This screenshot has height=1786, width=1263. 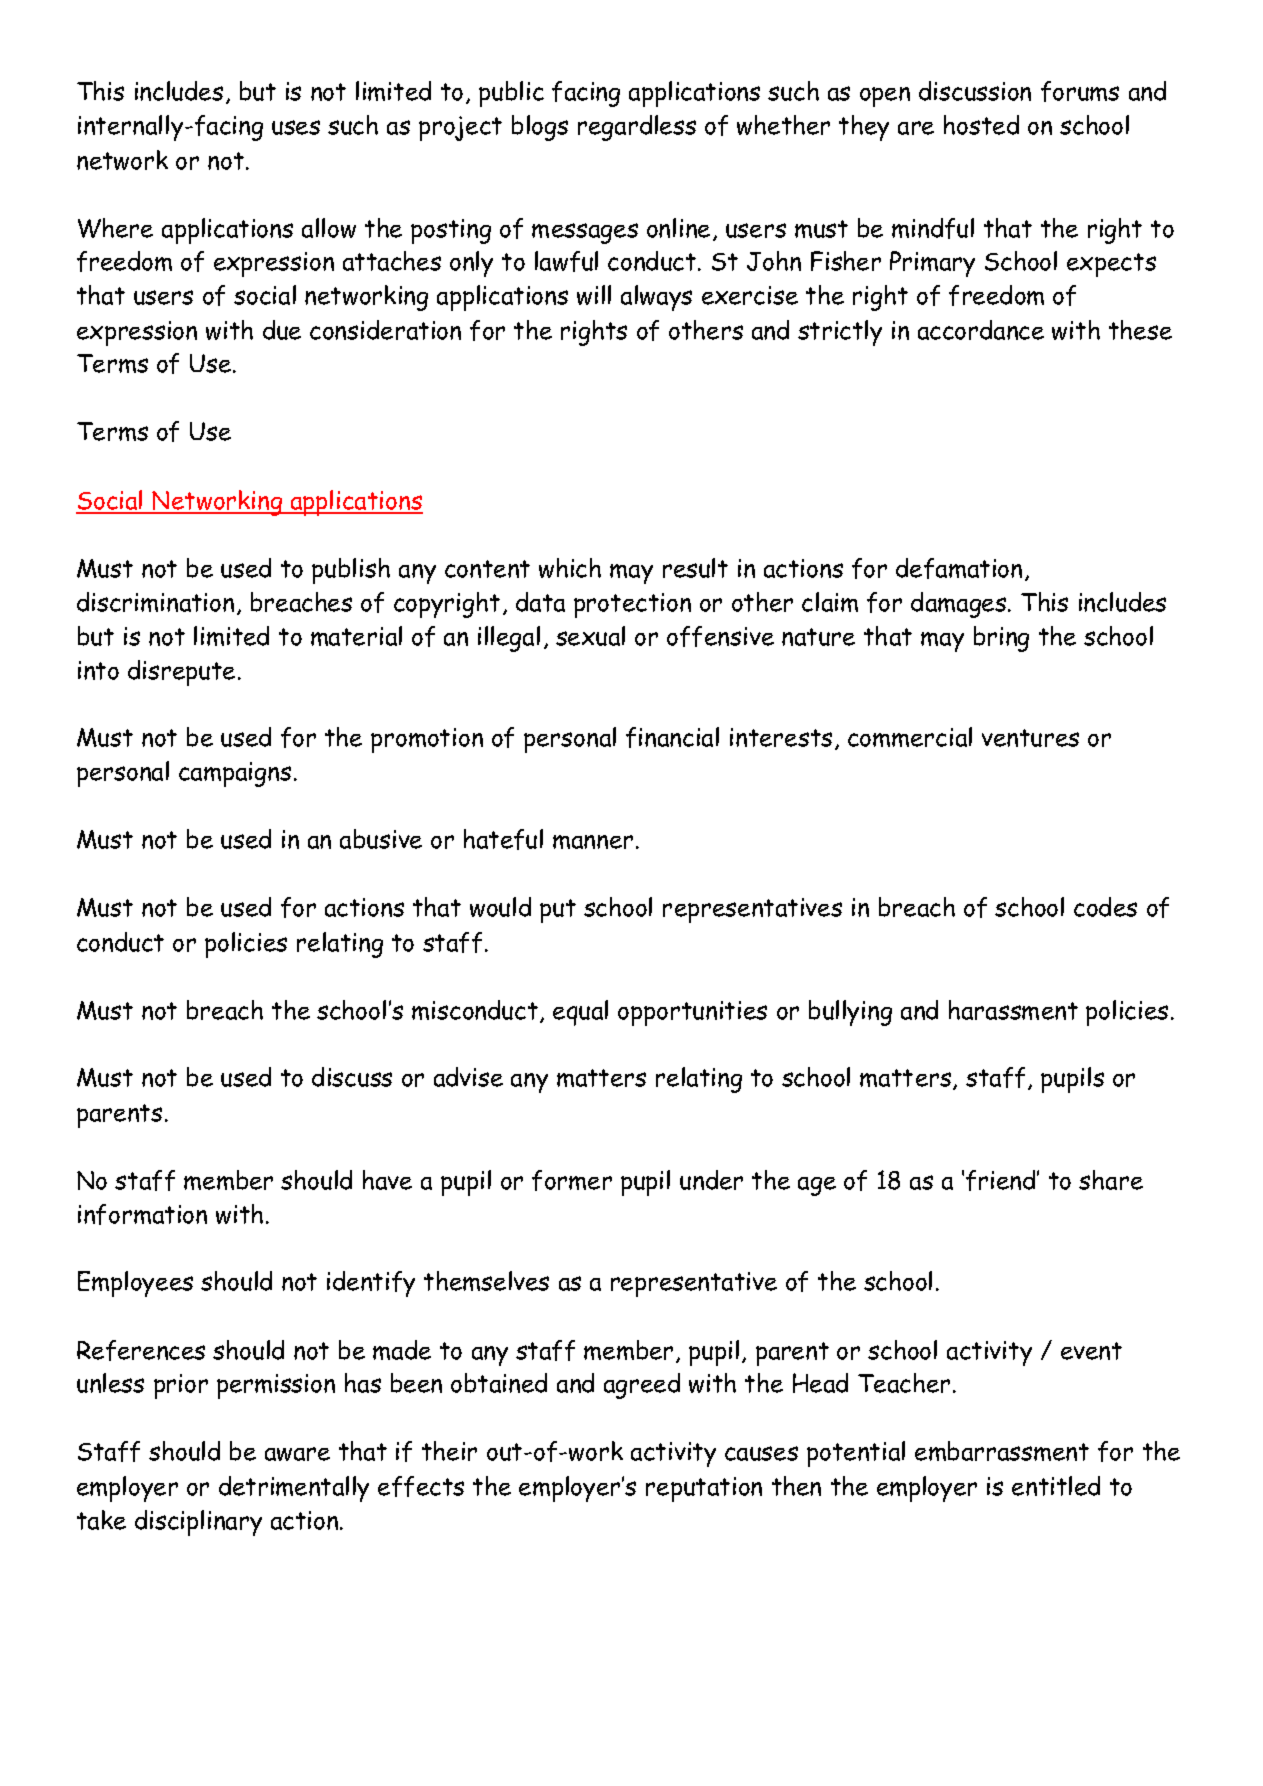 What do you see at coordinates (704, 1489) in the screenshot?
I see `reputation` at bounding box center [704, 1489].
